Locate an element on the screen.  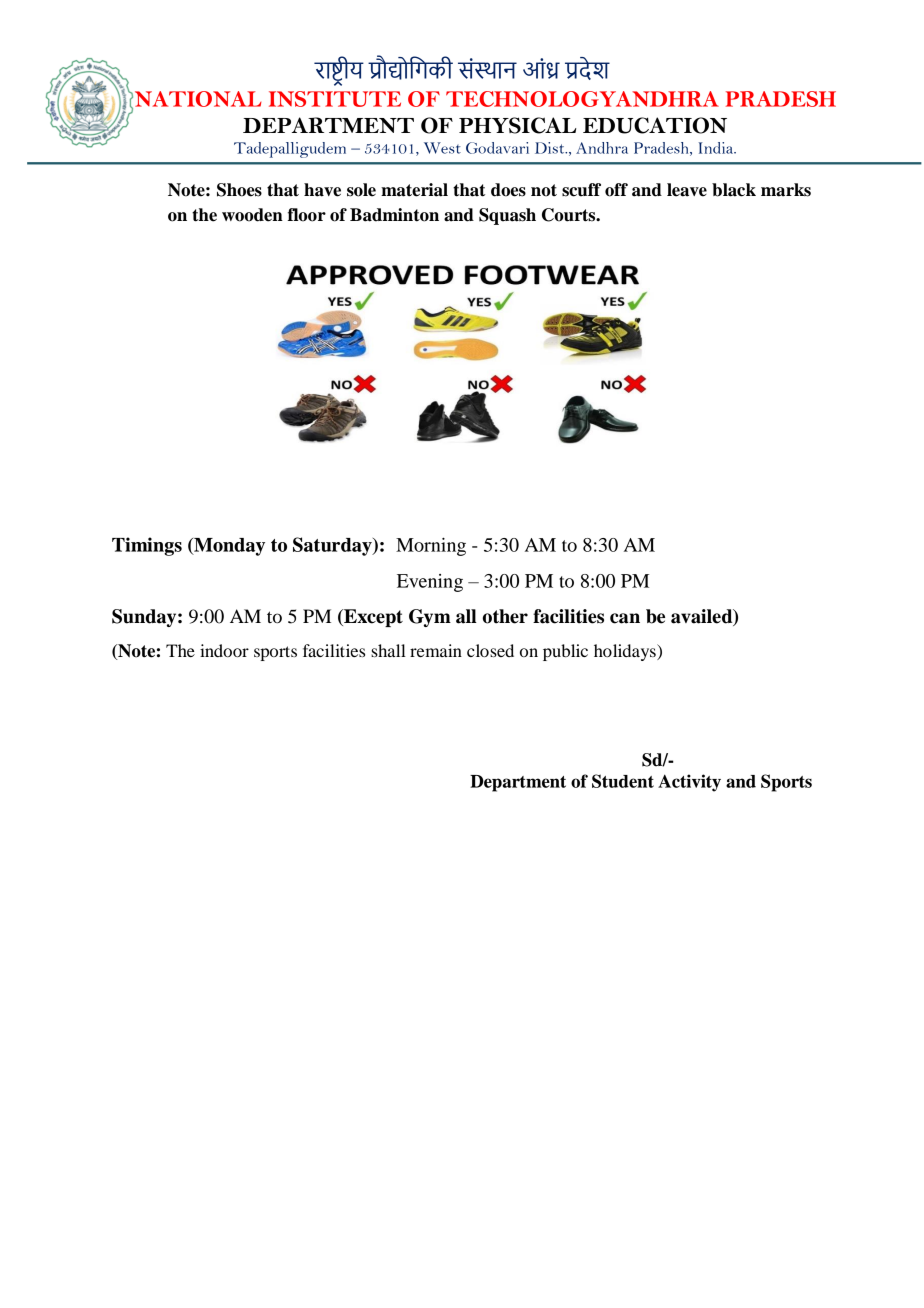
can is located at coordinates (625, 618).
